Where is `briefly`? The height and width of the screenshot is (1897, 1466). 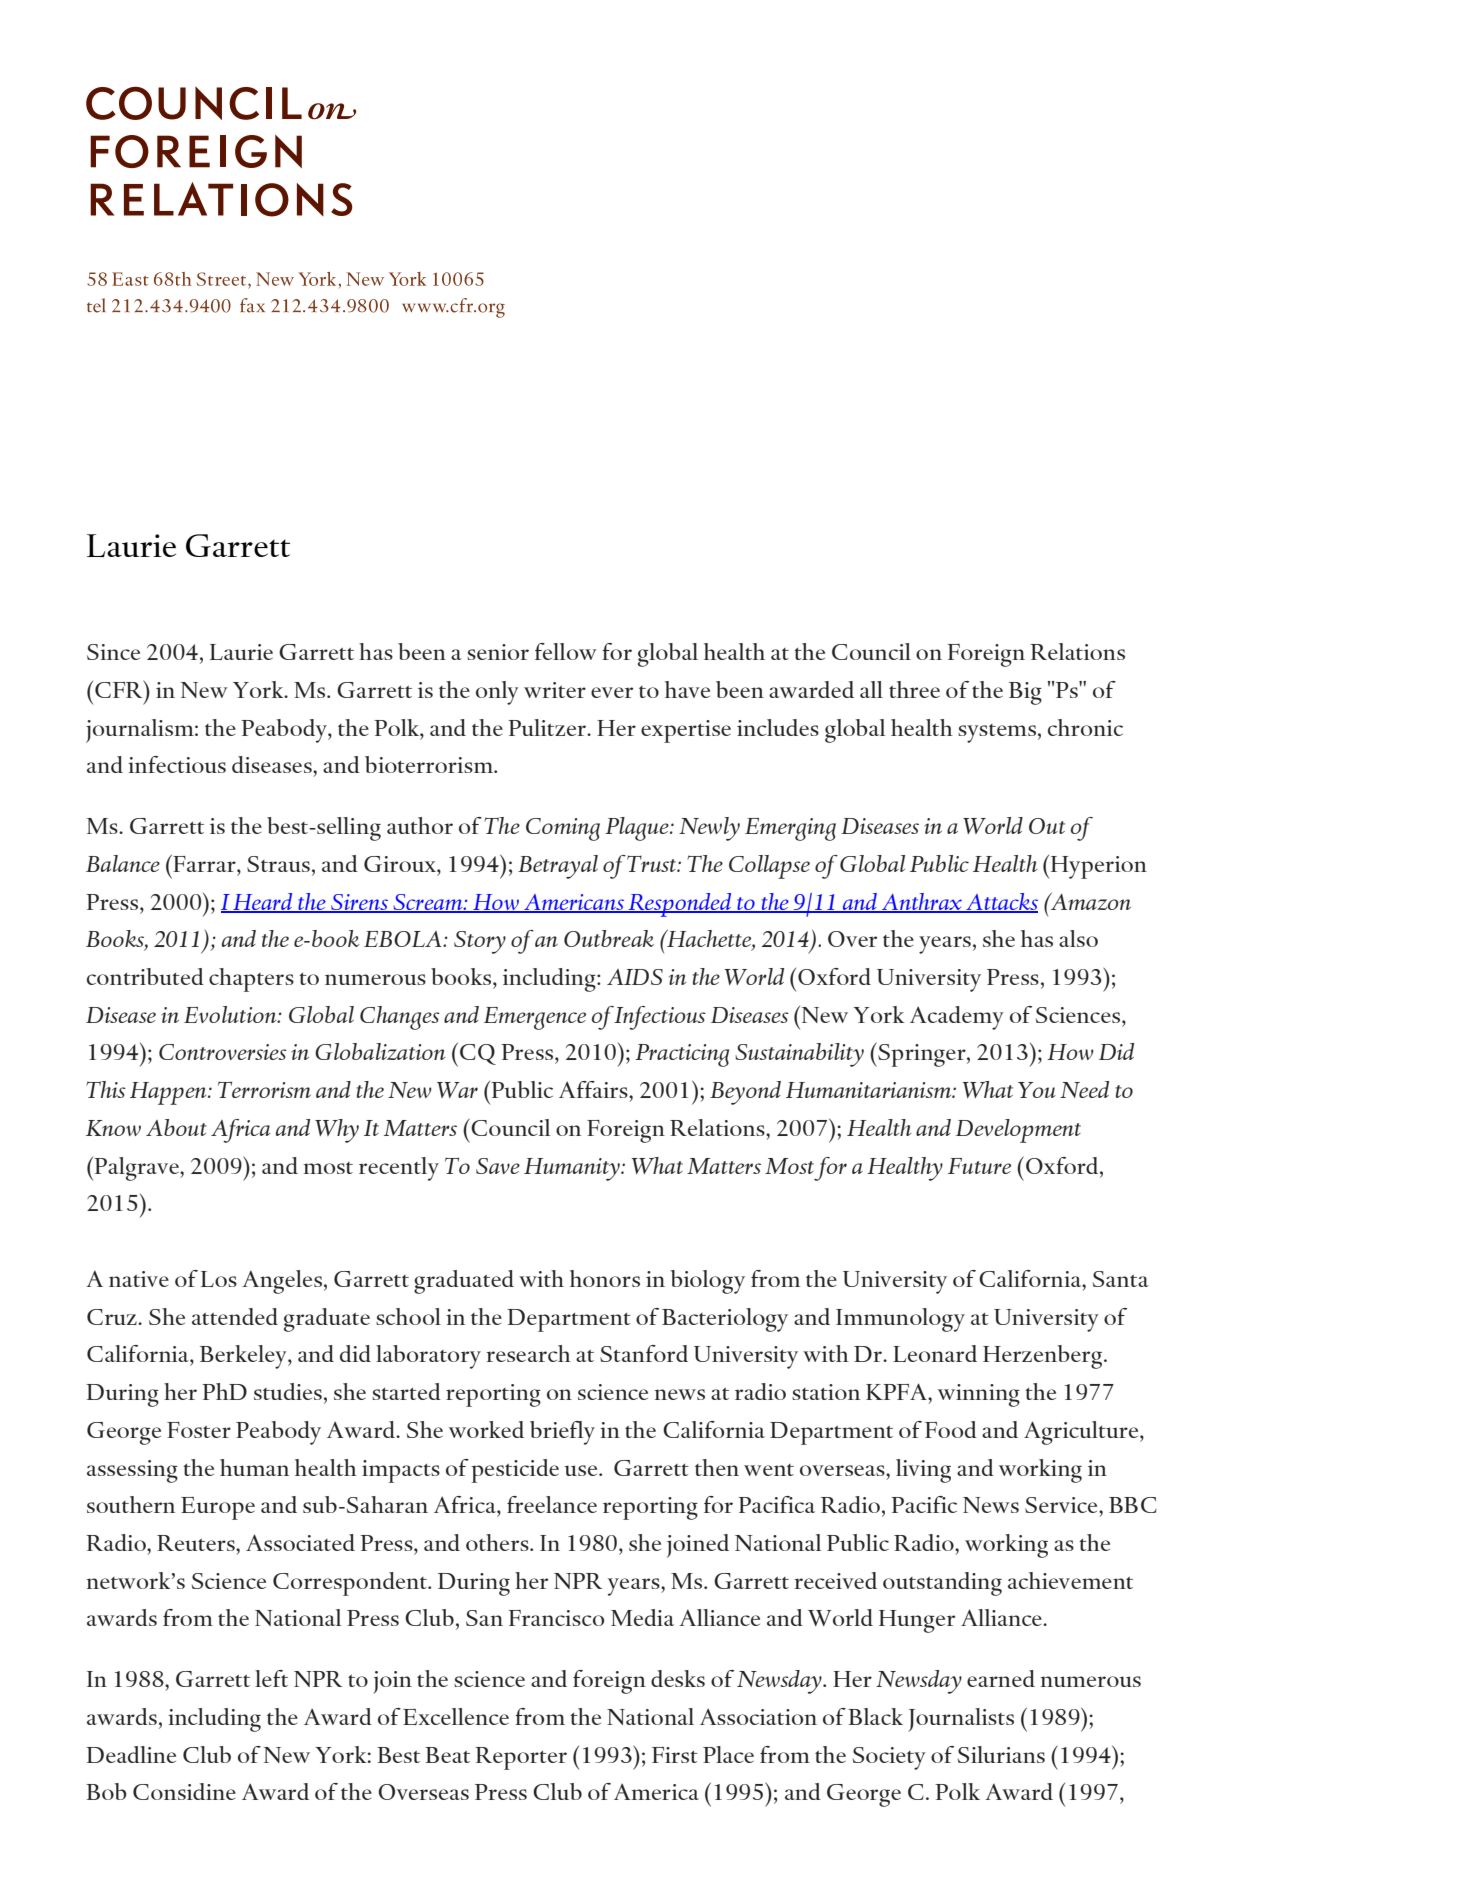
briefly is located at coordinates (562, 1433).
